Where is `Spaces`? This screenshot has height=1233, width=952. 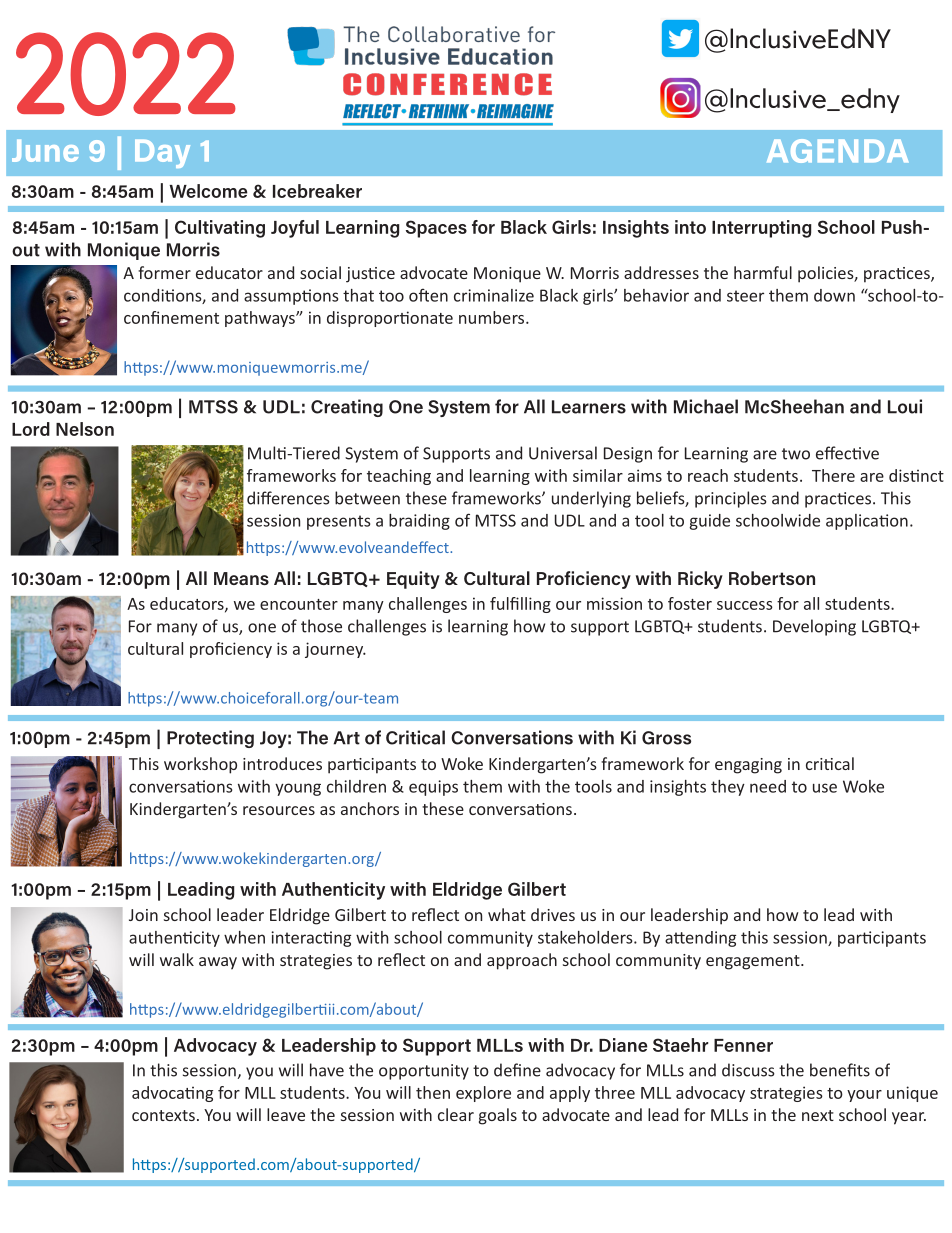 Spaces is located at coordinates (436, 229).
